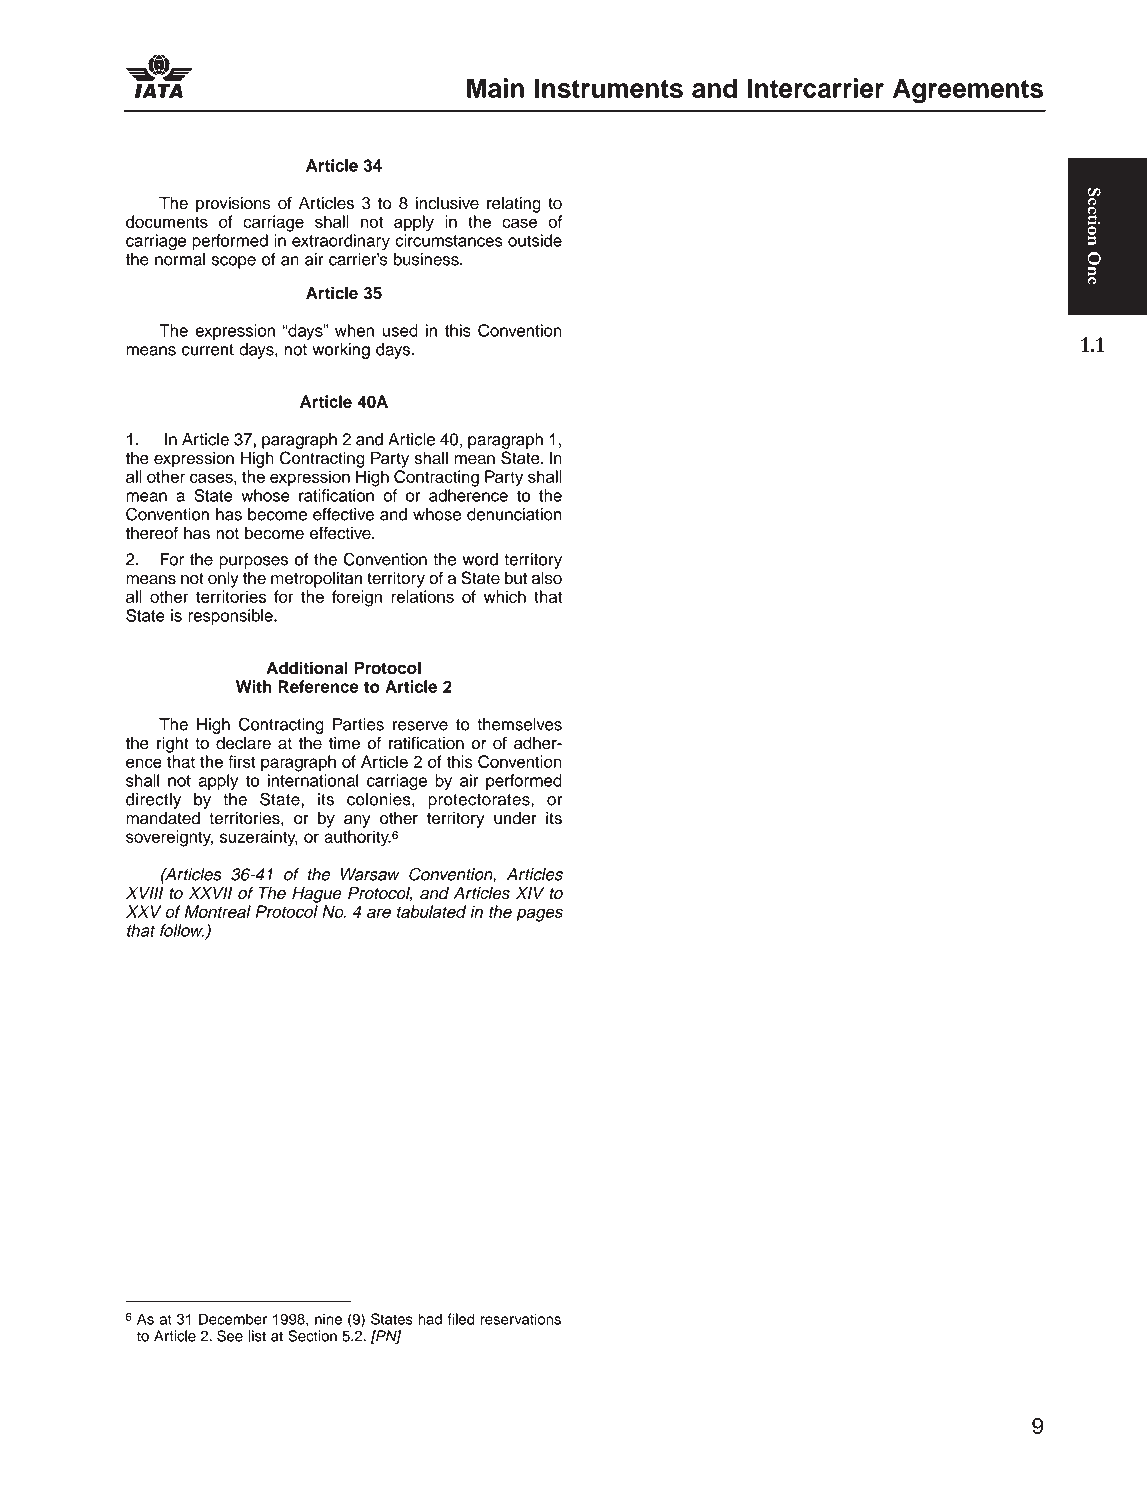  What do you see at coordinates (461, 1319) in the screenshot?
I see `filed` at bounding box center [461, 1319].
